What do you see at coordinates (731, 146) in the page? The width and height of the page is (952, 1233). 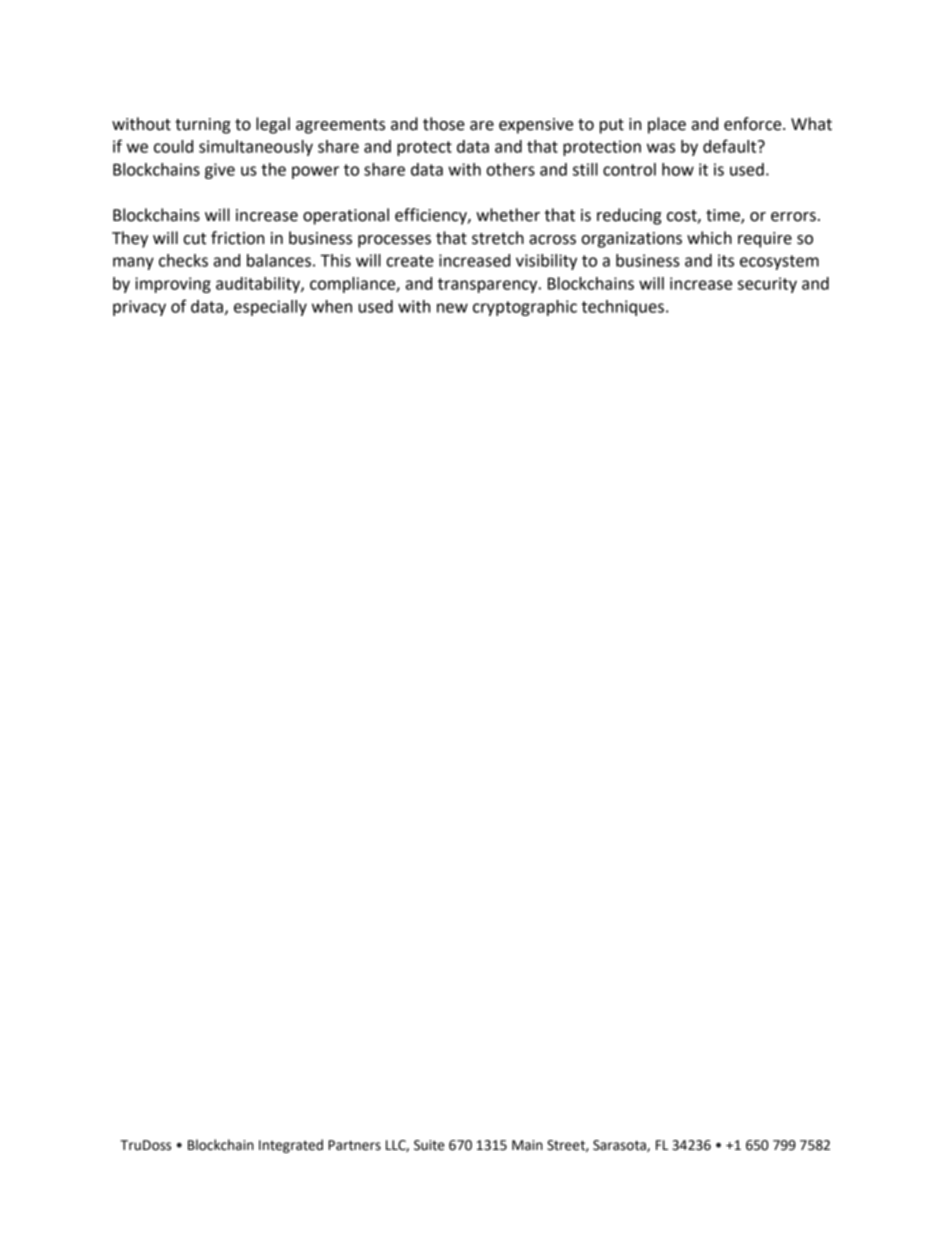 I see `default` at bounding box center [731, 146].
